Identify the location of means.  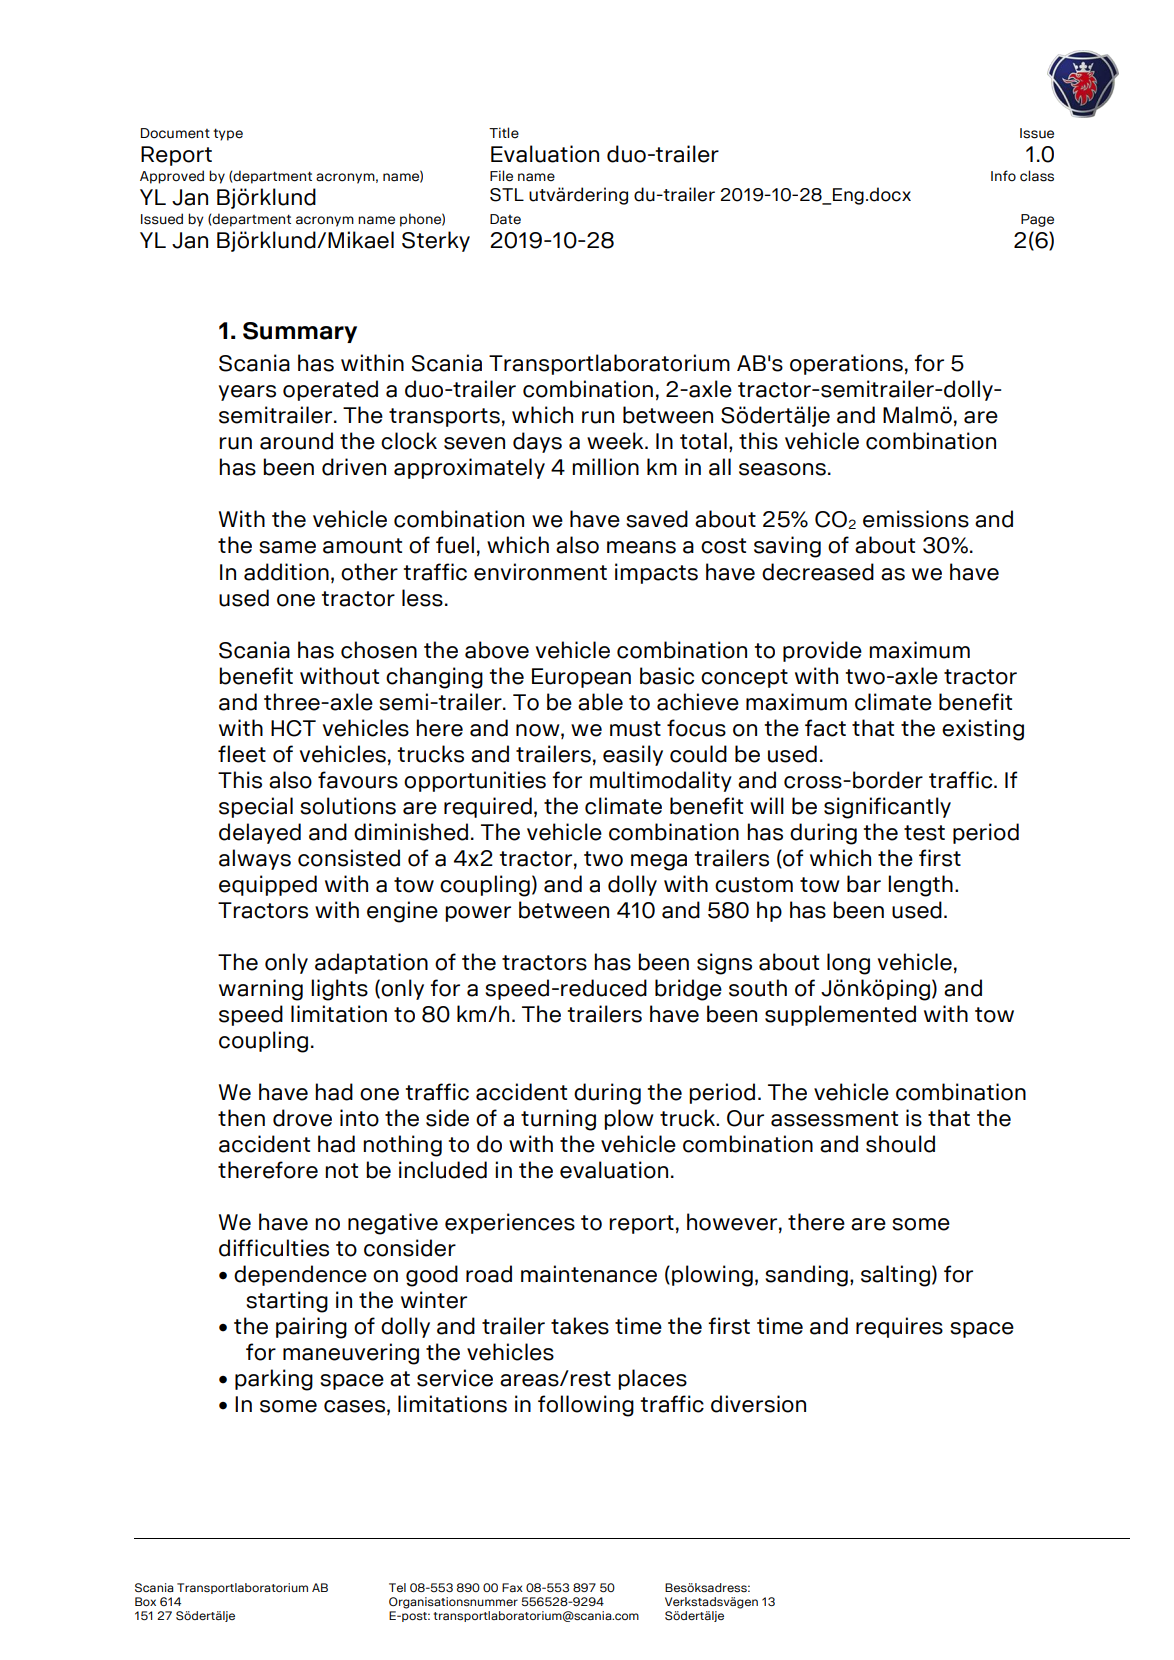
(641, 547).
